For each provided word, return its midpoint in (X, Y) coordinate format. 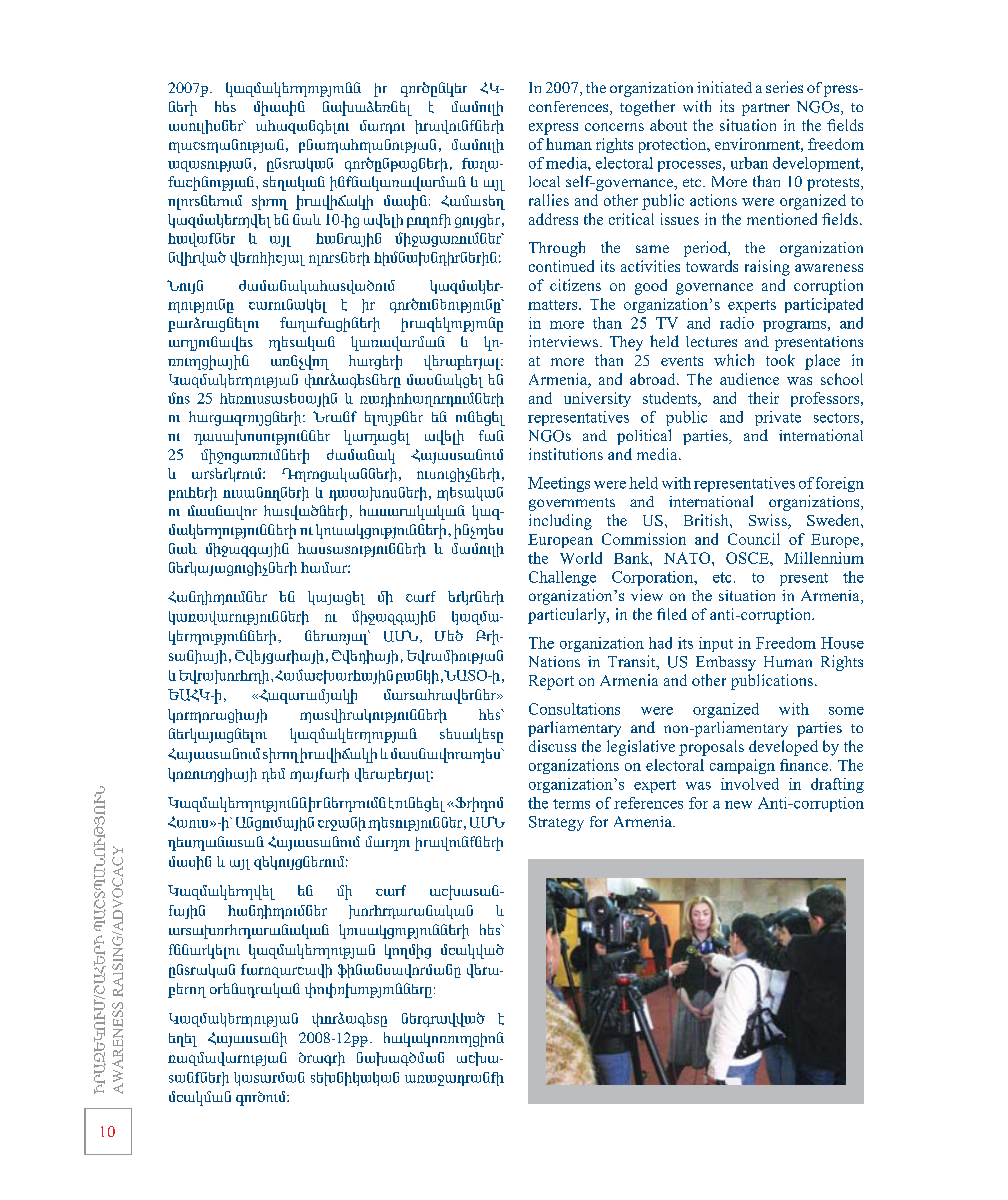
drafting (837, 785)
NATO (688, 558)
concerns (614, 127)
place (822, 362)
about (668, 125)
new (738, 805)
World (581, 558)
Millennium (824, 558)
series (784, 87)
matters (554, 305)
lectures (711, 341)
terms (571, 804)
